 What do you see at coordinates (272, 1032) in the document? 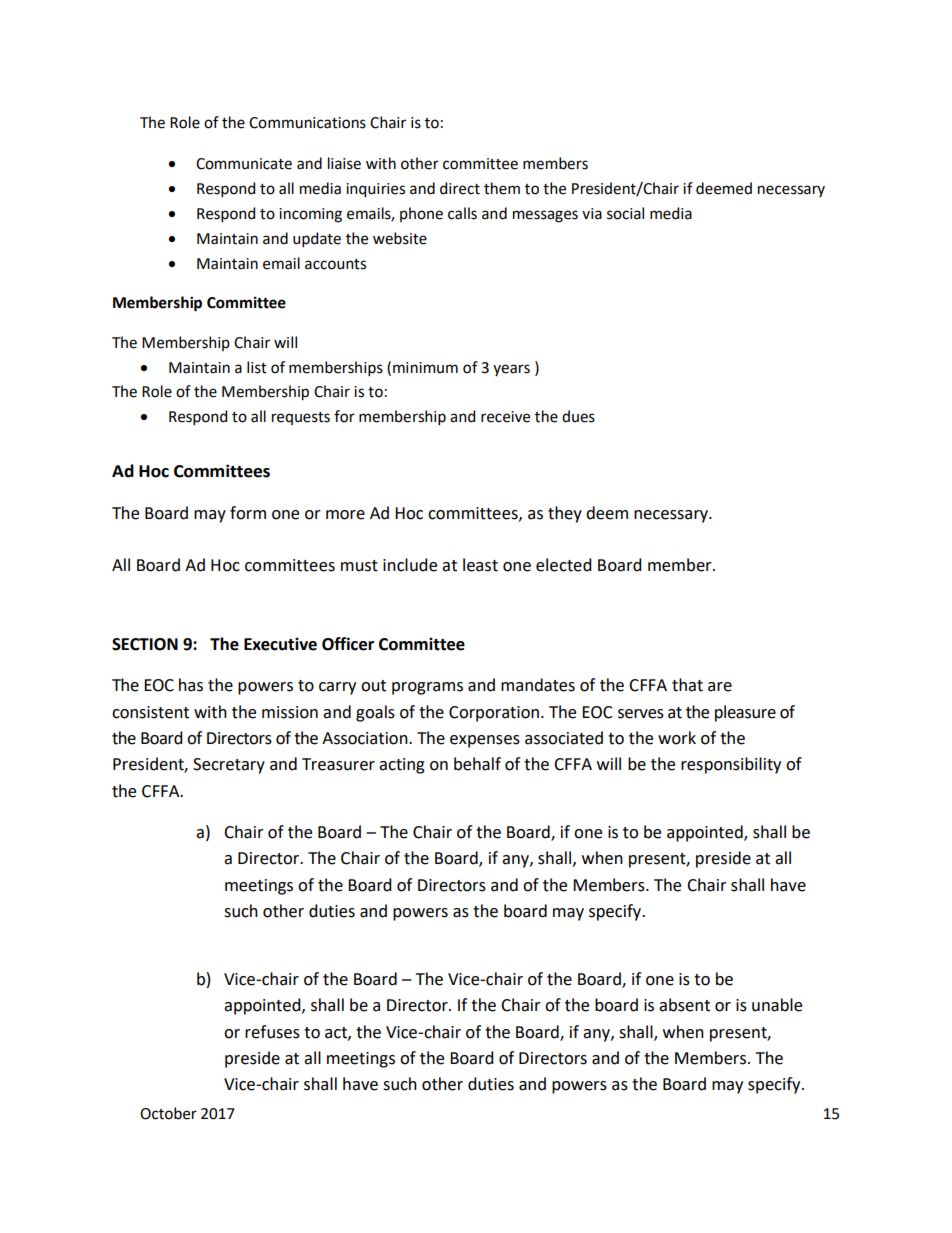
I see `refuses` at bounding box center [272, 1032].
